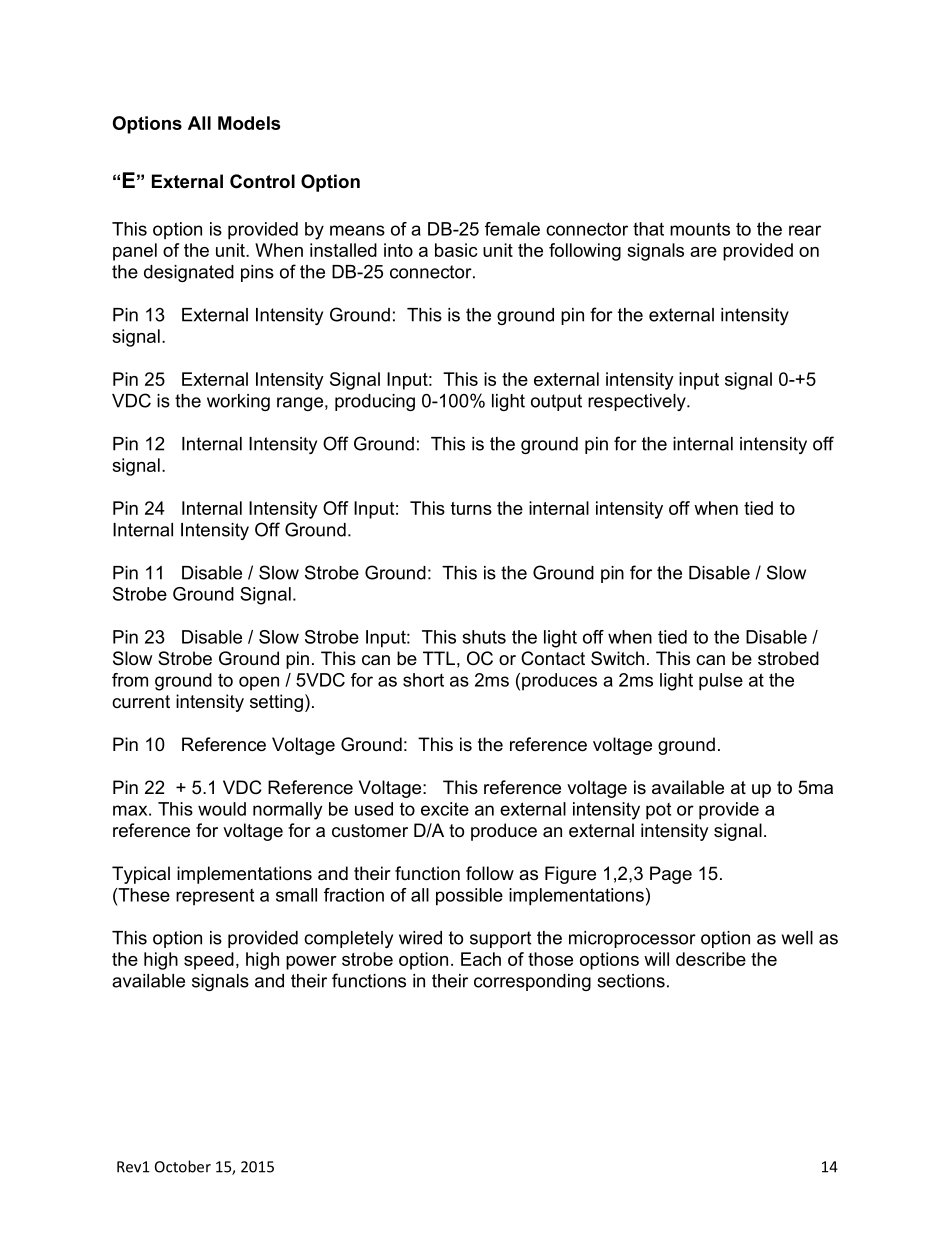 The width and height of the document is (952, 1233). Describe the element at coordinates (249, 123) in the document. I see `Models` at that location.
